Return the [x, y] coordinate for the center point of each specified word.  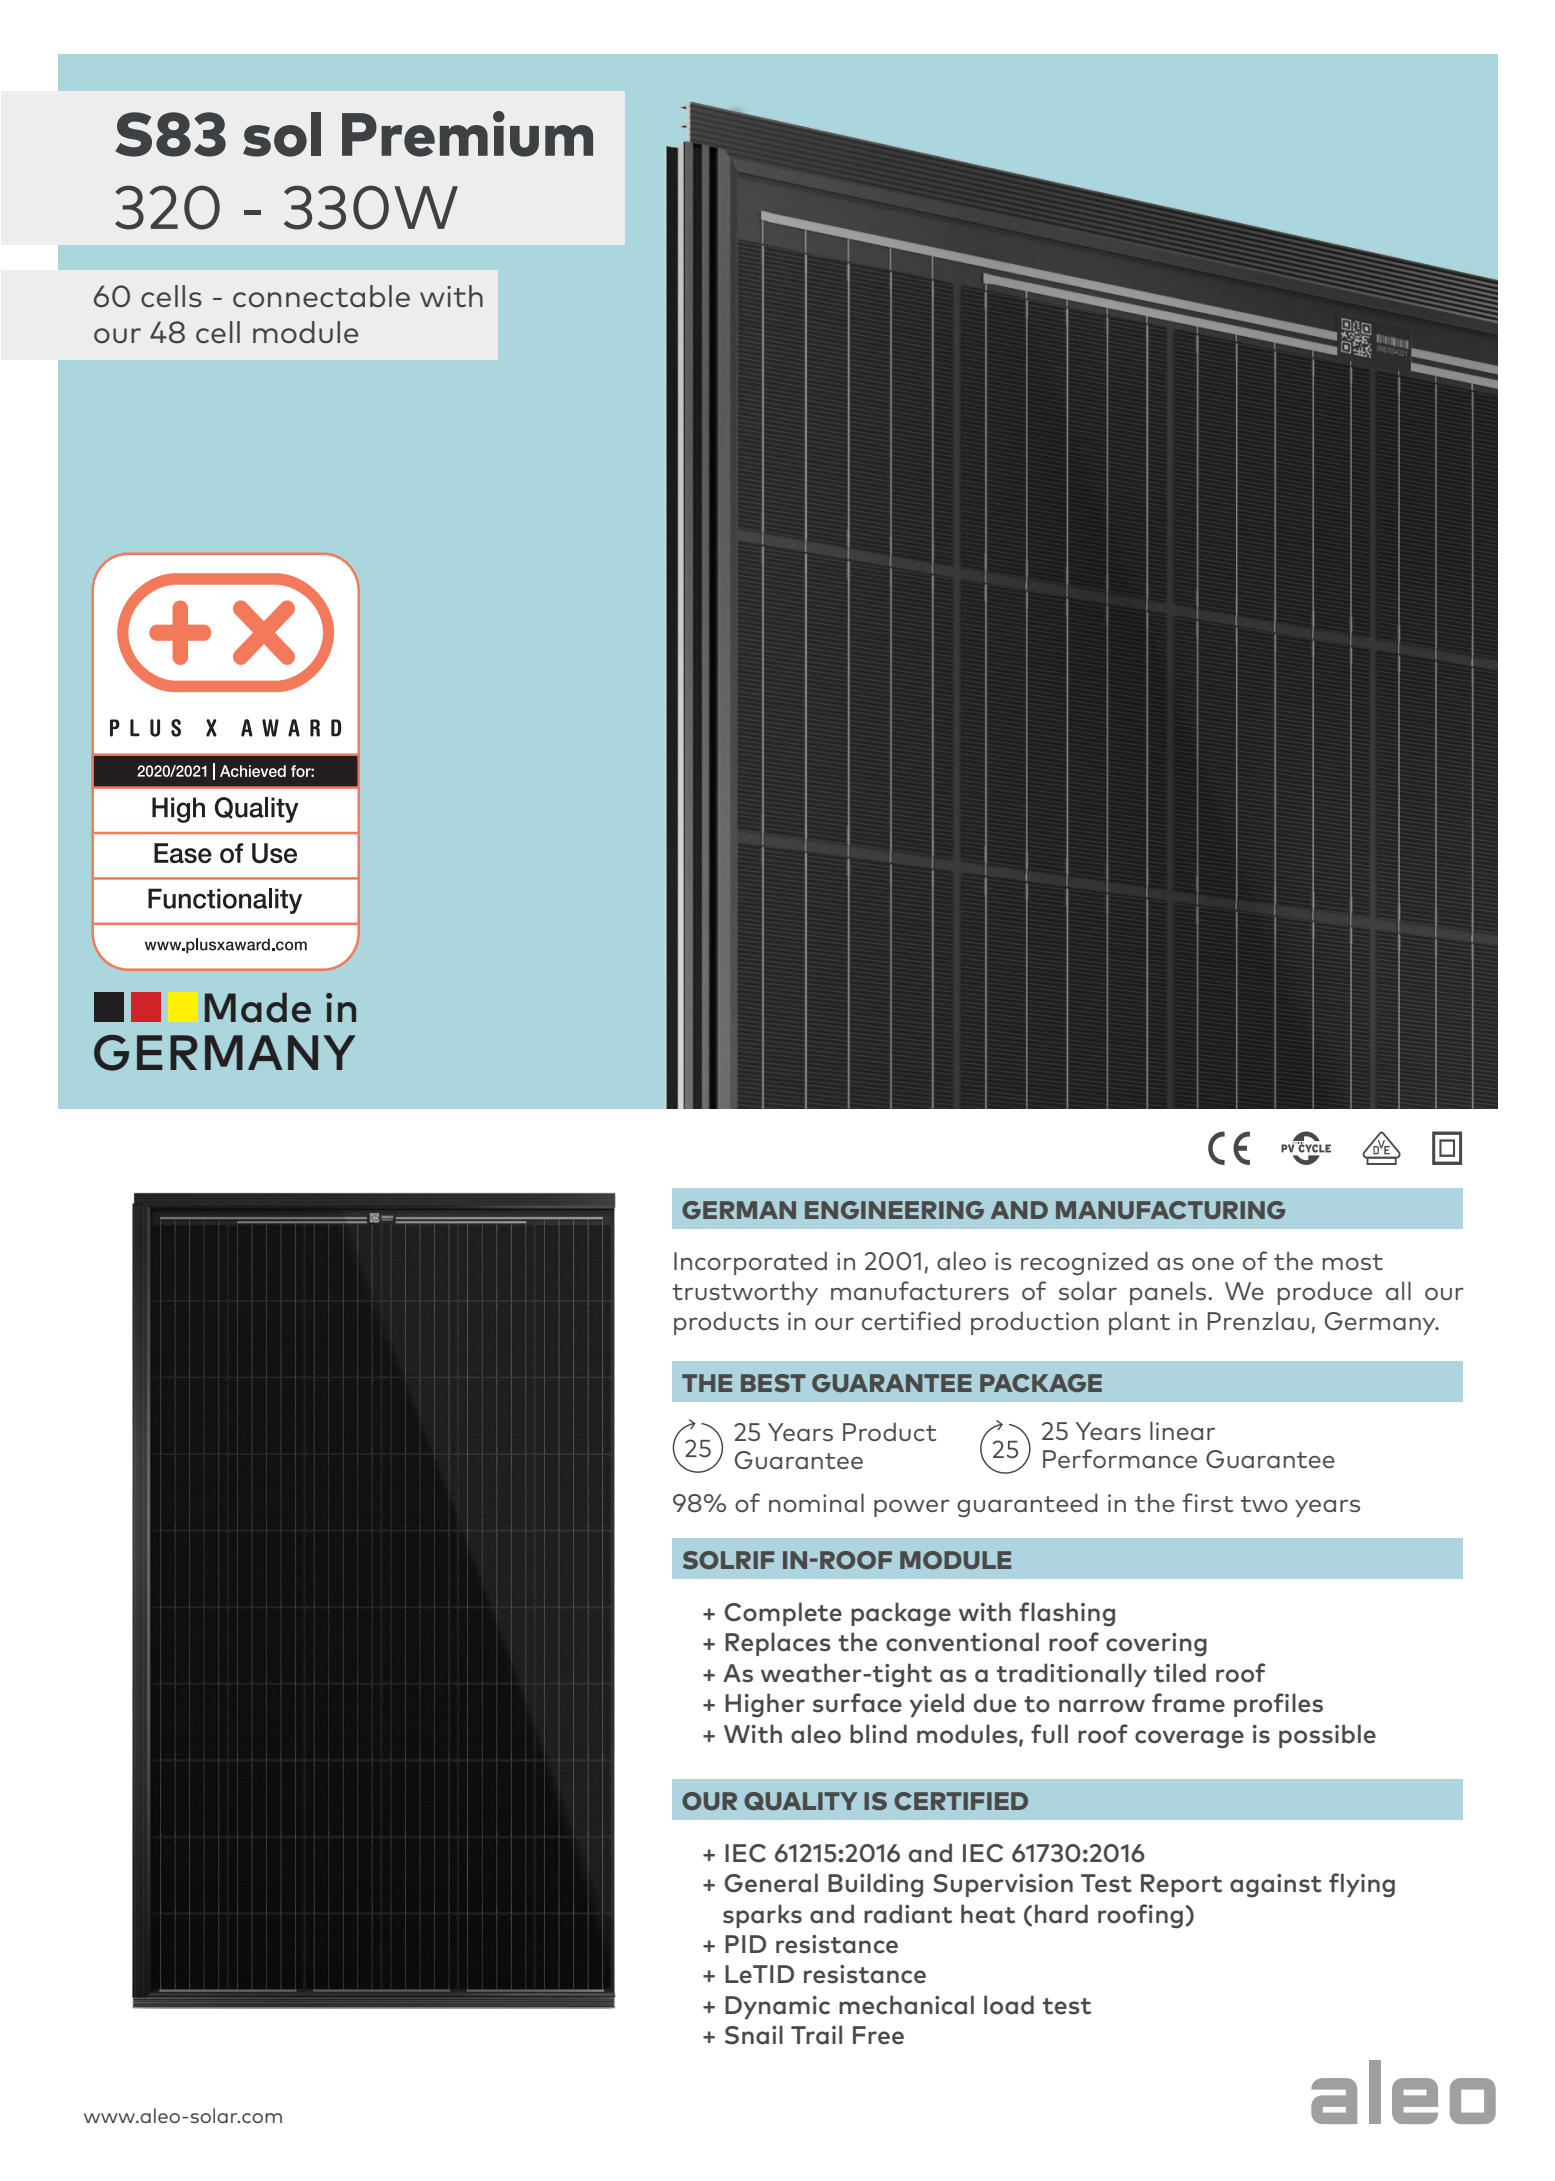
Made [258, 1007]
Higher [765, 1705]
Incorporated [750, 1263]
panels [1168, 1293]
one [1213, 1264]
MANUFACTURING [1170, 1210]
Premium [467, 134]
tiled [1180, 1673]
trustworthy [745, 1293]
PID [745, 1944]
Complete [783, 1614]
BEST [773, 1383]
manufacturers [920, 1290]
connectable [321, 296]
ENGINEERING [894, 1210]
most [1353, 1262]
